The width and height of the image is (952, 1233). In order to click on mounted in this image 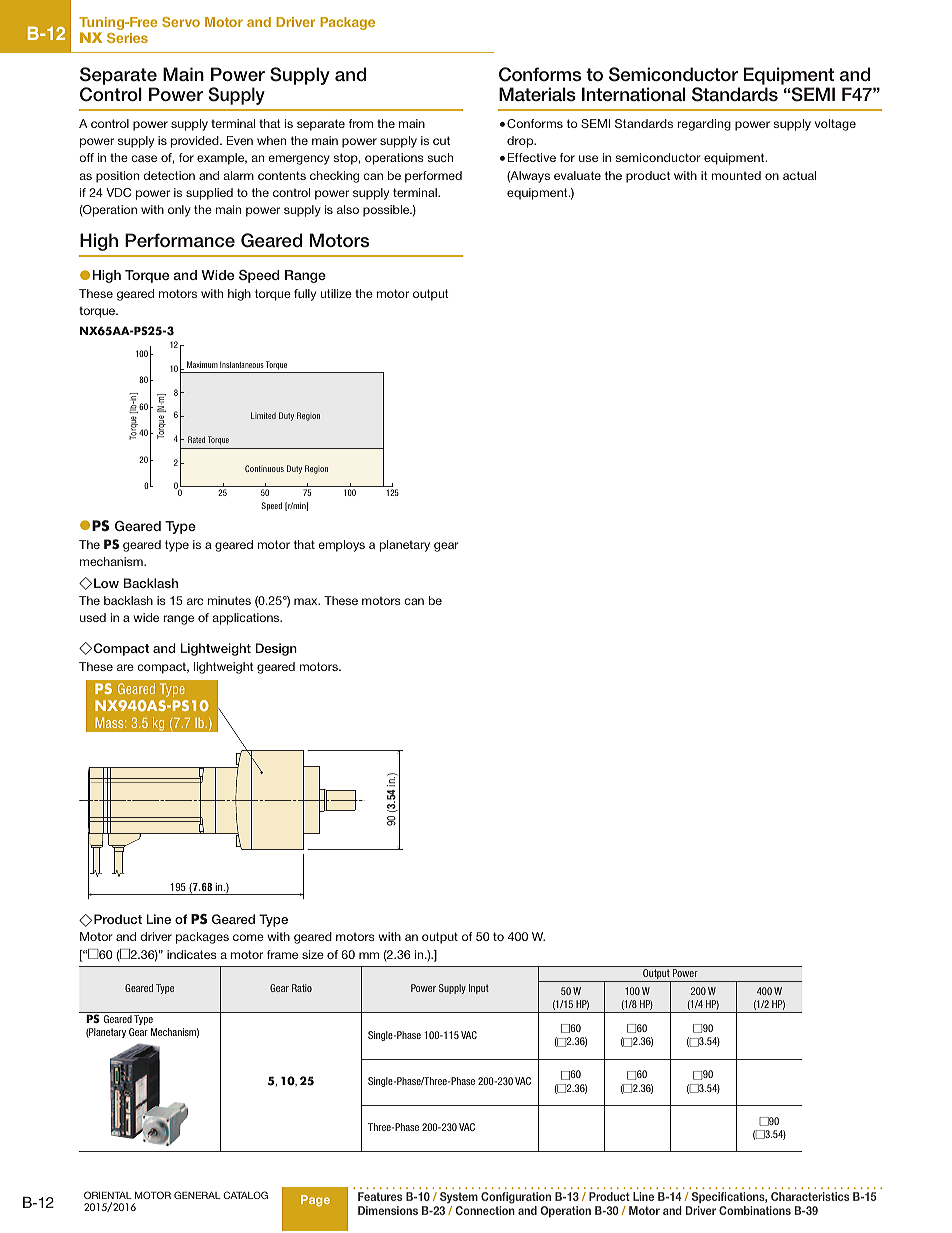, I will do `click(736, 175)`.
